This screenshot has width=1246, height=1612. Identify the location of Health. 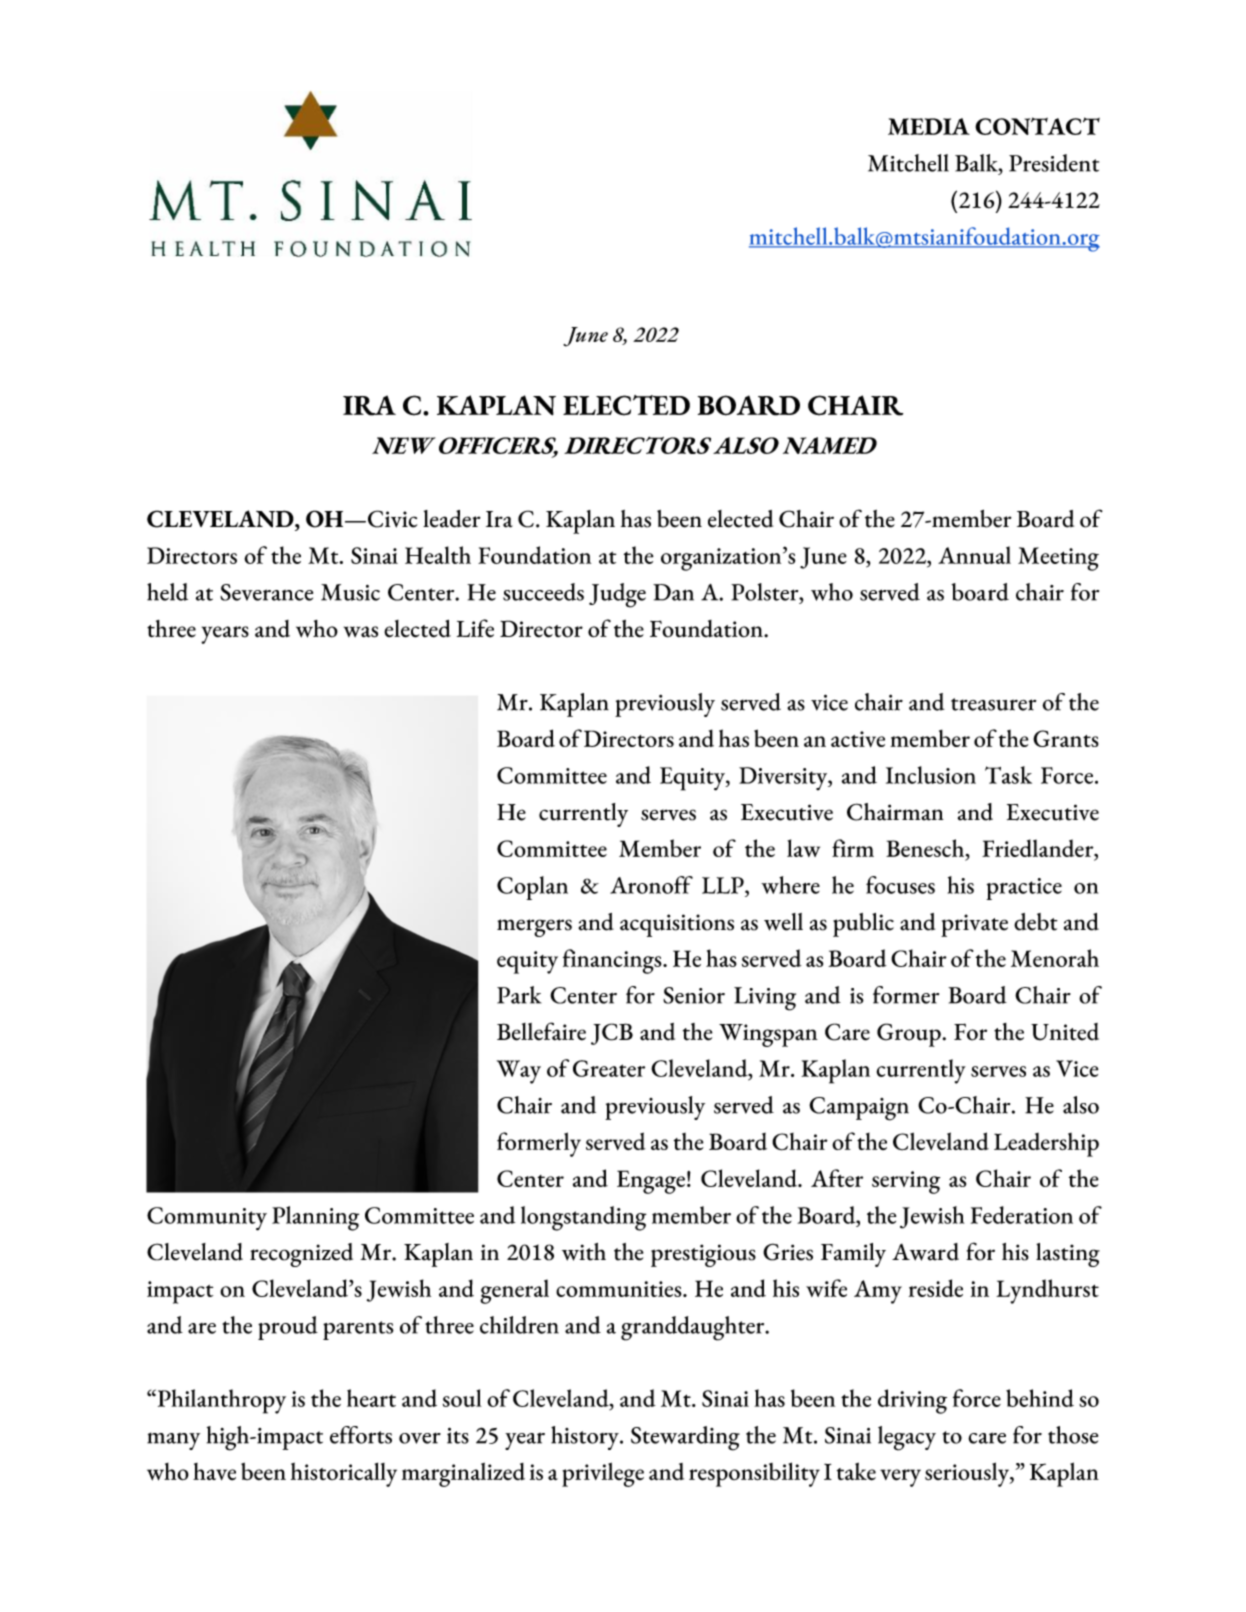
(438, 555).
